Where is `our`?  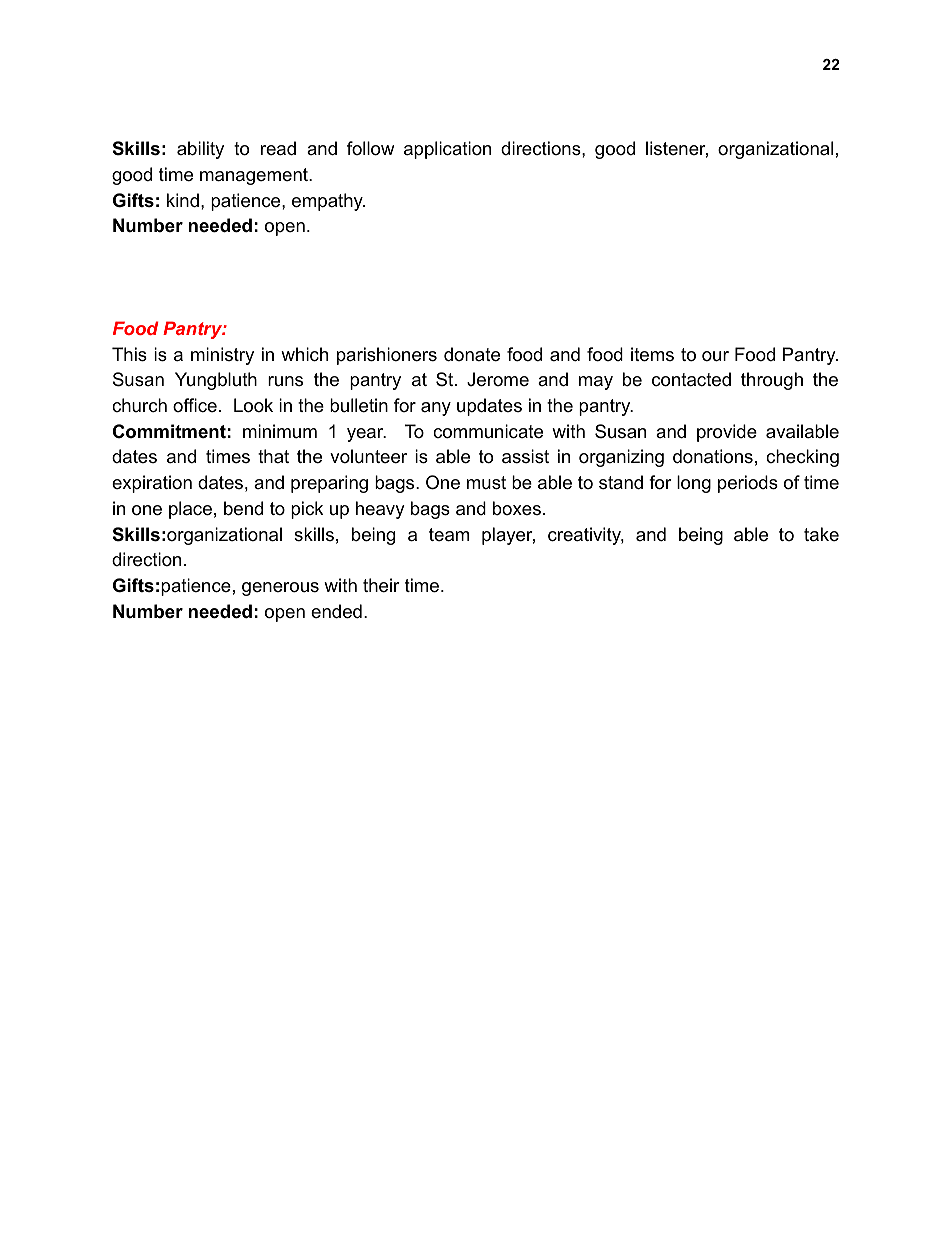
our is located at coordinates (715, 356).
